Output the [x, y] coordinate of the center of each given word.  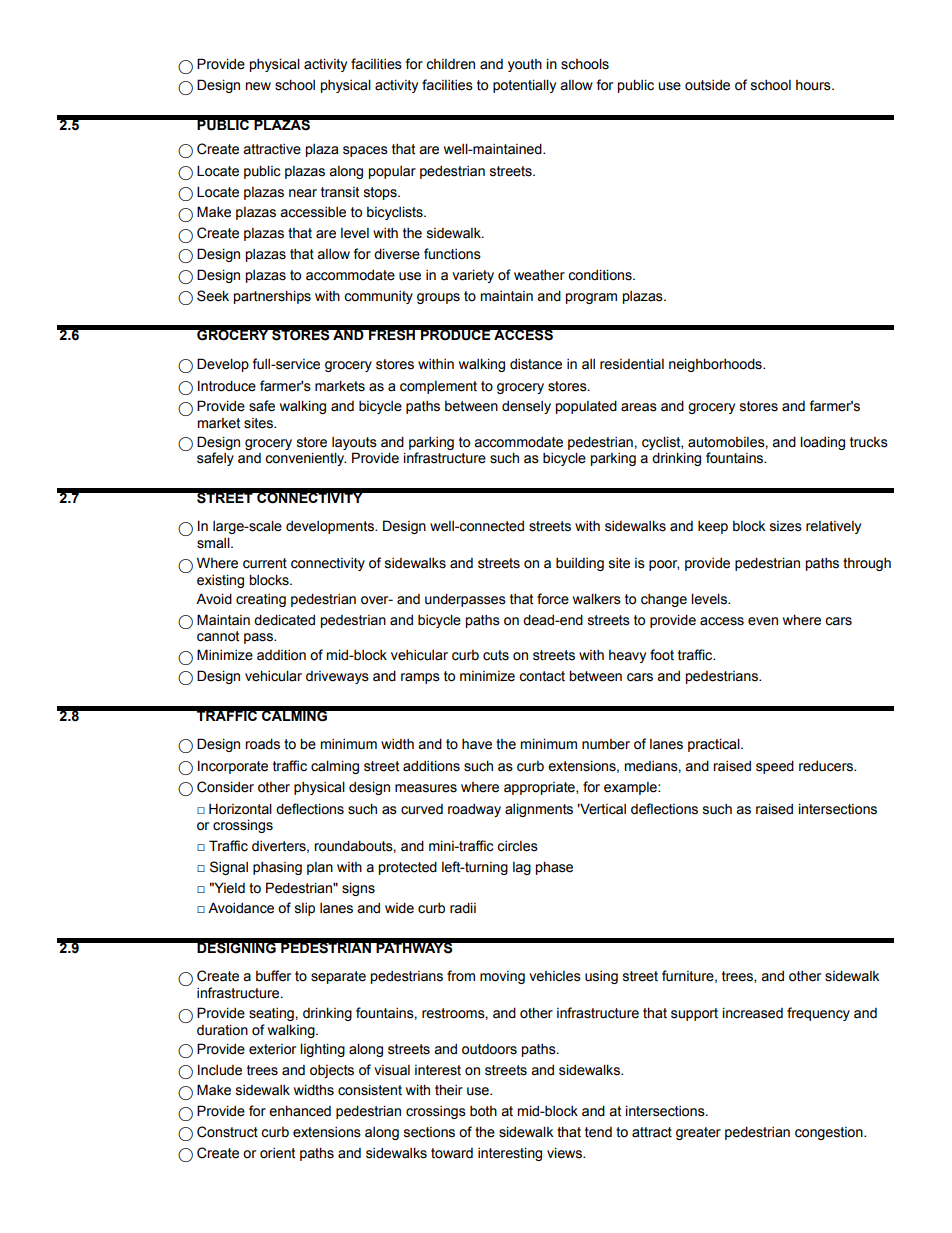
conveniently [305, 459]
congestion [830, 1133]
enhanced [300, 1111]
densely [526, 407]
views [566, 1153]
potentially [524, 86]
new [258, 86]
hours [814, 85]
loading [822, 443]
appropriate [540, 788]
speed [775, 767]
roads [262, 744]
